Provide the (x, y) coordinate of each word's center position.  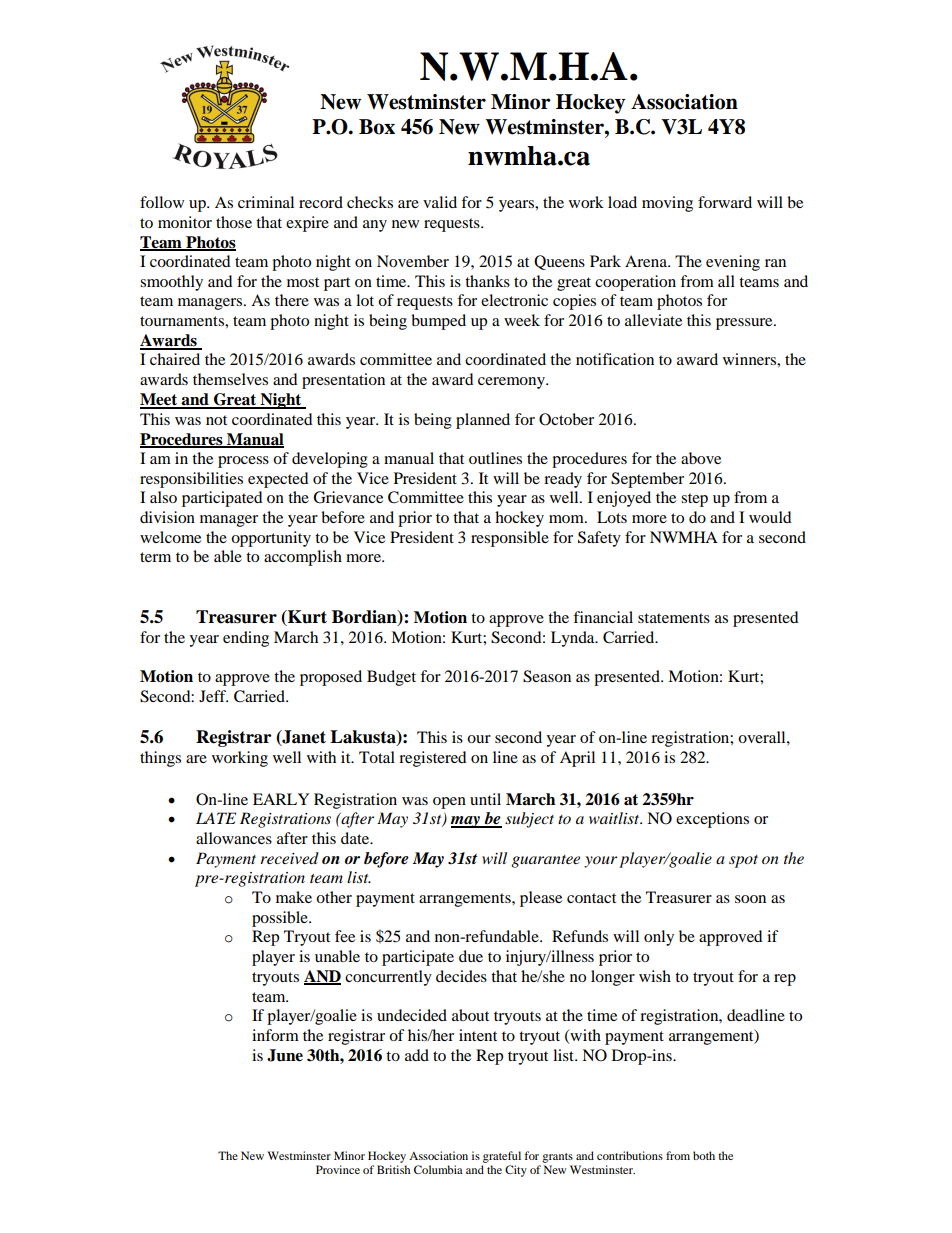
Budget (391, 678)
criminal (266, 202)
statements (674, 618)
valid (440, 202)
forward (725, 202)
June (285, 1055)
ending (246, 639)
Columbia (438, 1169)
